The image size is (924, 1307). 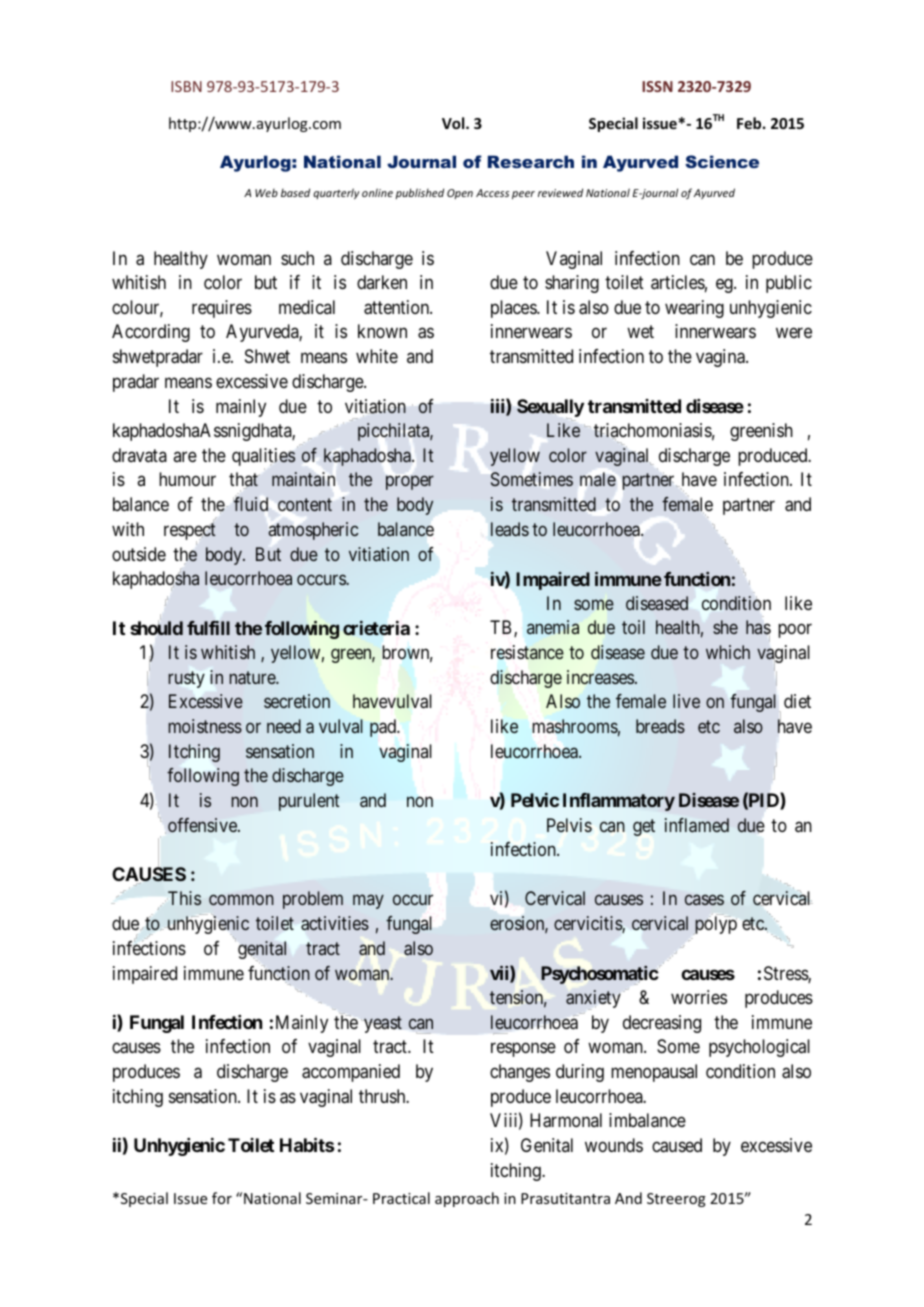 I want to click on resistance, so click(x=527, y=652).
